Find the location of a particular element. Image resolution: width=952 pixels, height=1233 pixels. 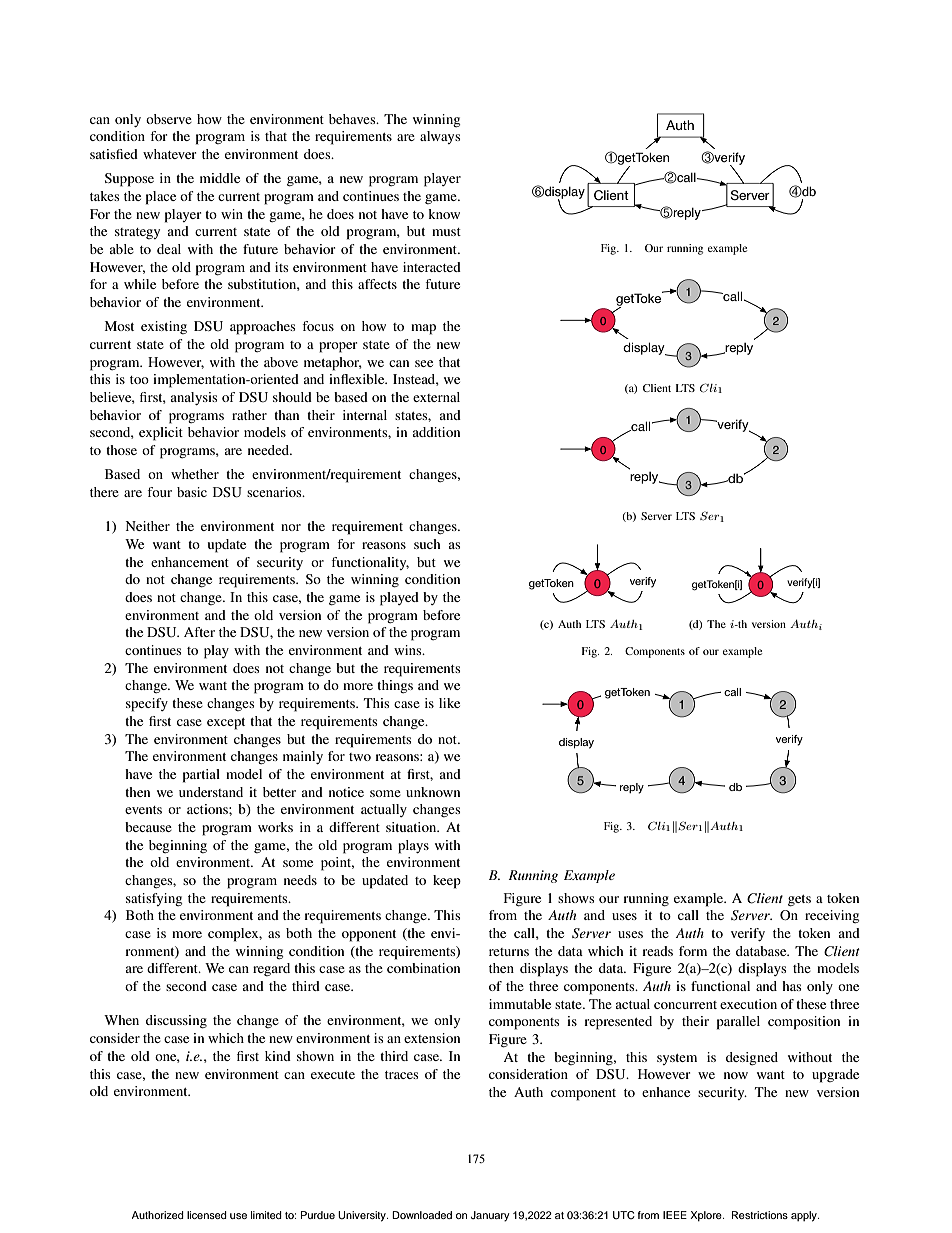

satisfying is located at coordinates (154, 899).
